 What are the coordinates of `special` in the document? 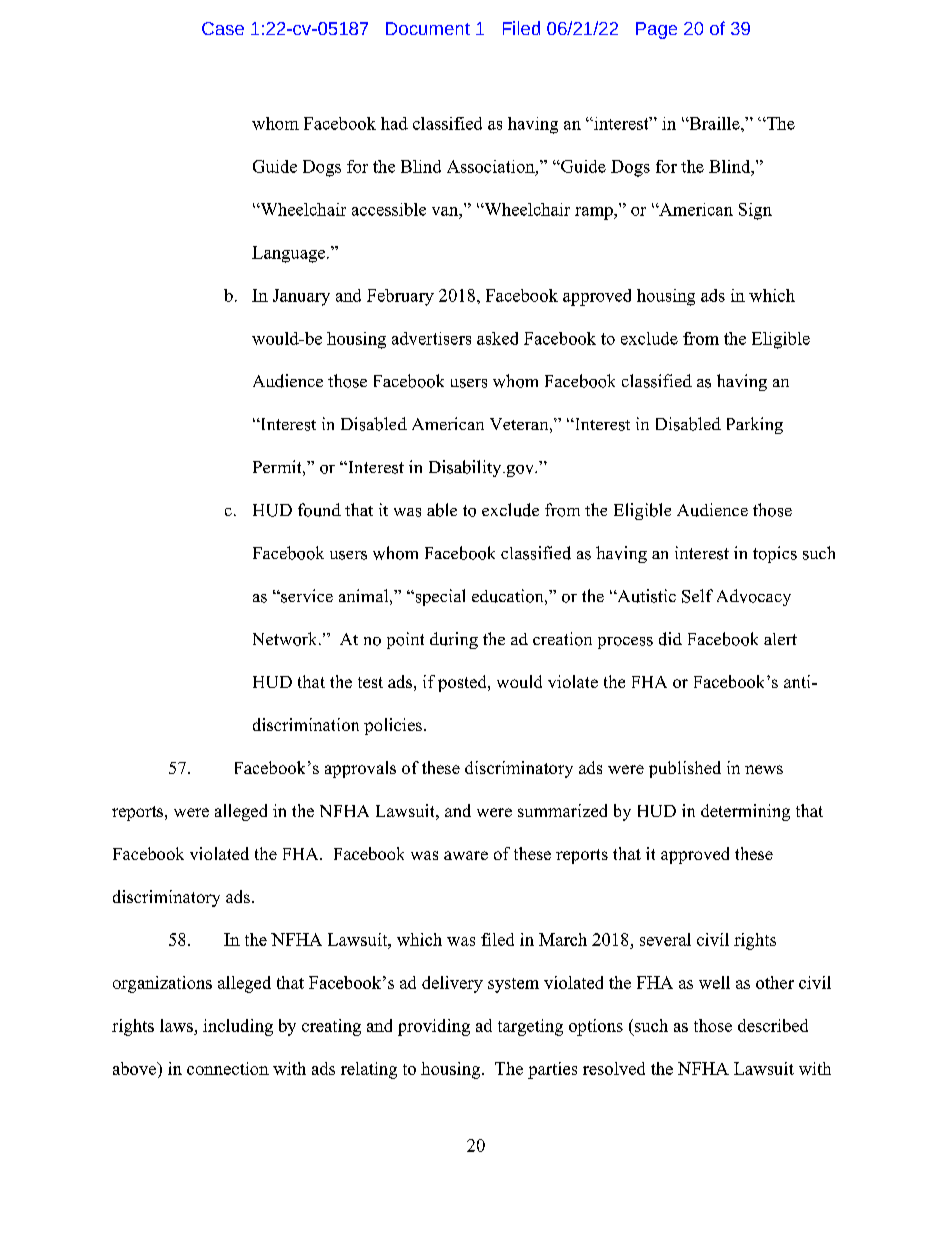 It's located at (439, 597).
